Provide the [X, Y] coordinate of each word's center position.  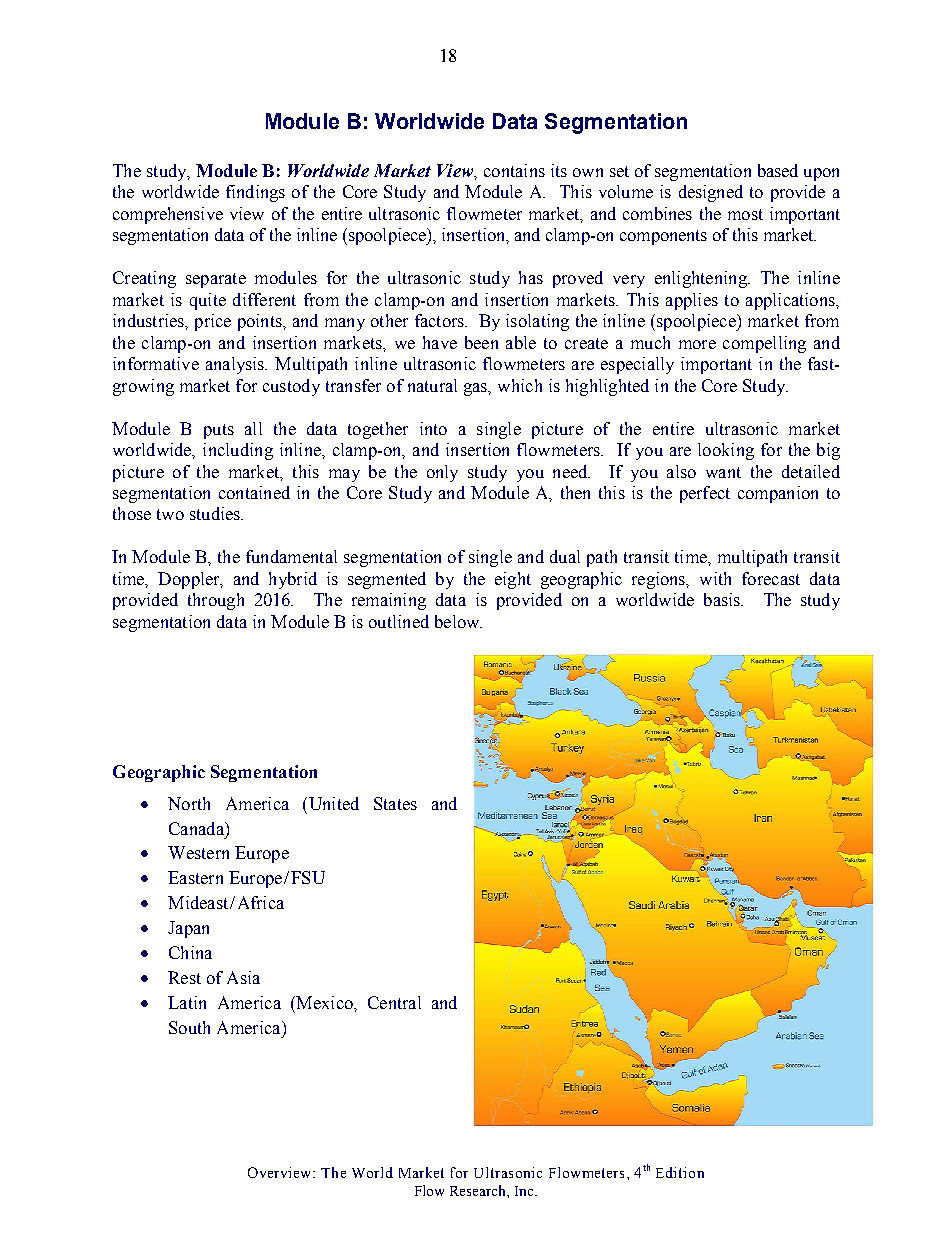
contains [514, 170]
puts [219, 431]
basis [723, 599]
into [433, 428]
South [189, 1027]
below [458, 621]
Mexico [324, 1002]
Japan [188, 929]
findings [255, 193]
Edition [680, 1172]
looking [726, 451]
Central [394, 1002]
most [745, 214]
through [216, 601]
